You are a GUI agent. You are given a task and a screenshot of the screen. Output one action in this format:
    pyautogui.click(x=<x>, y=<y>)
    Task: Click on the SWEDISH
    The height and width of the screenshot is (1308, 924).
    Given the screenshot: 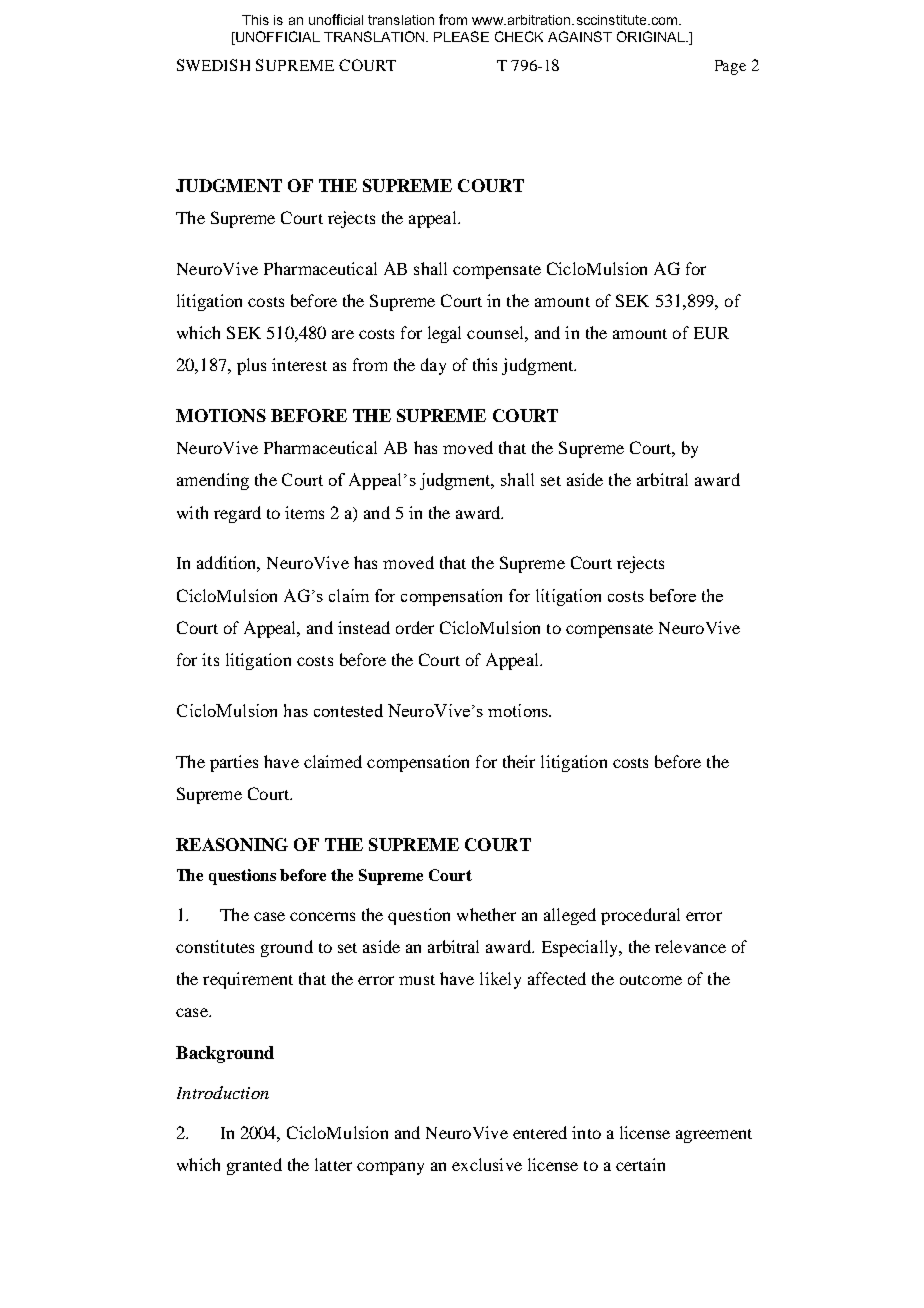 What is the action you would take?
    pyautogui.click(x=213, y=65)
